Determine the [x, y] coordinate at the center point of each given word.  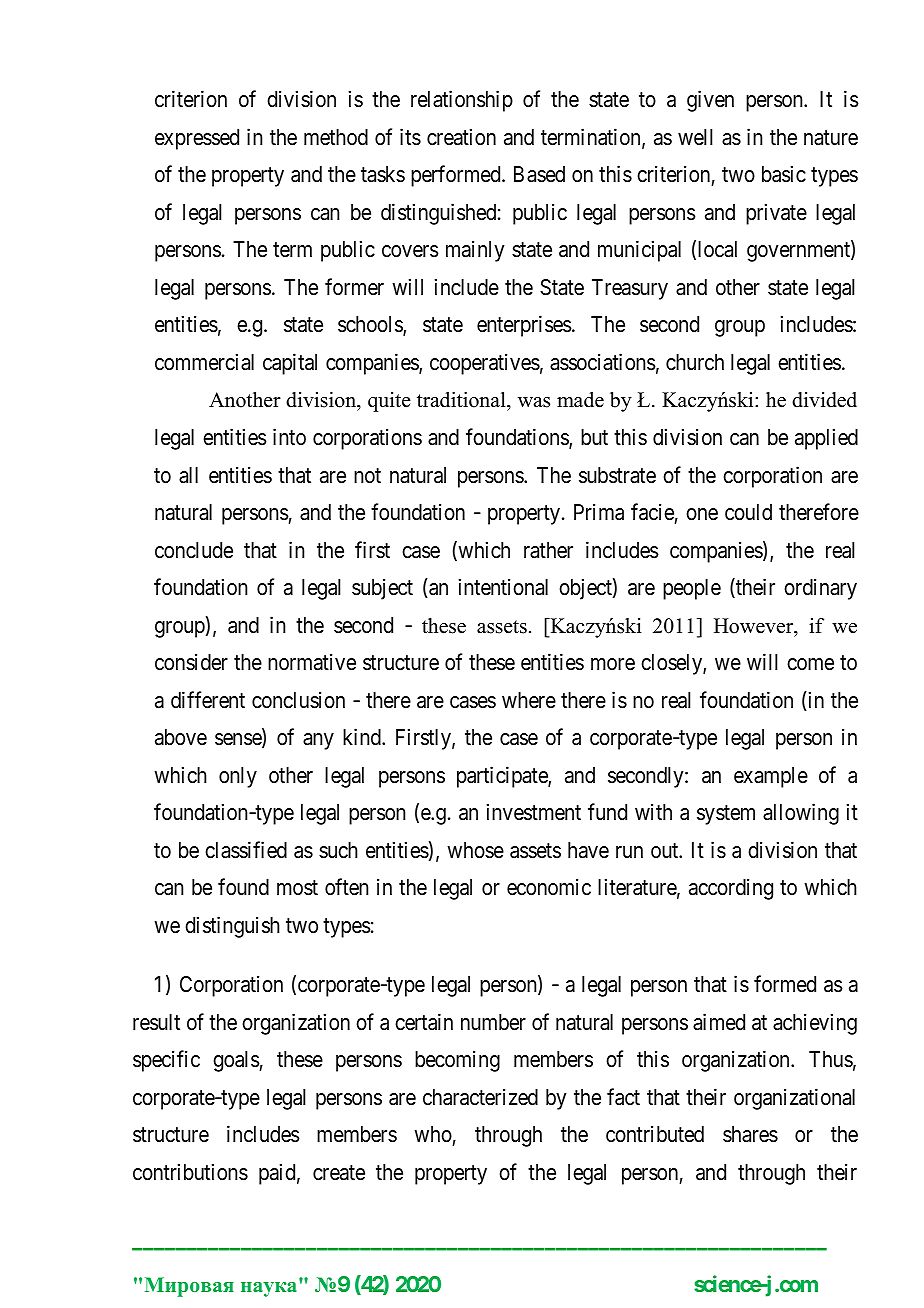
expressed [197, 139]
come [810, 664]
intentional [503, 587]
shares [750, 1134]
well [695, 137]
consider [191, 662]
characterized [480, 1097]
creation [461, 137]
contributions [190, 1172]
